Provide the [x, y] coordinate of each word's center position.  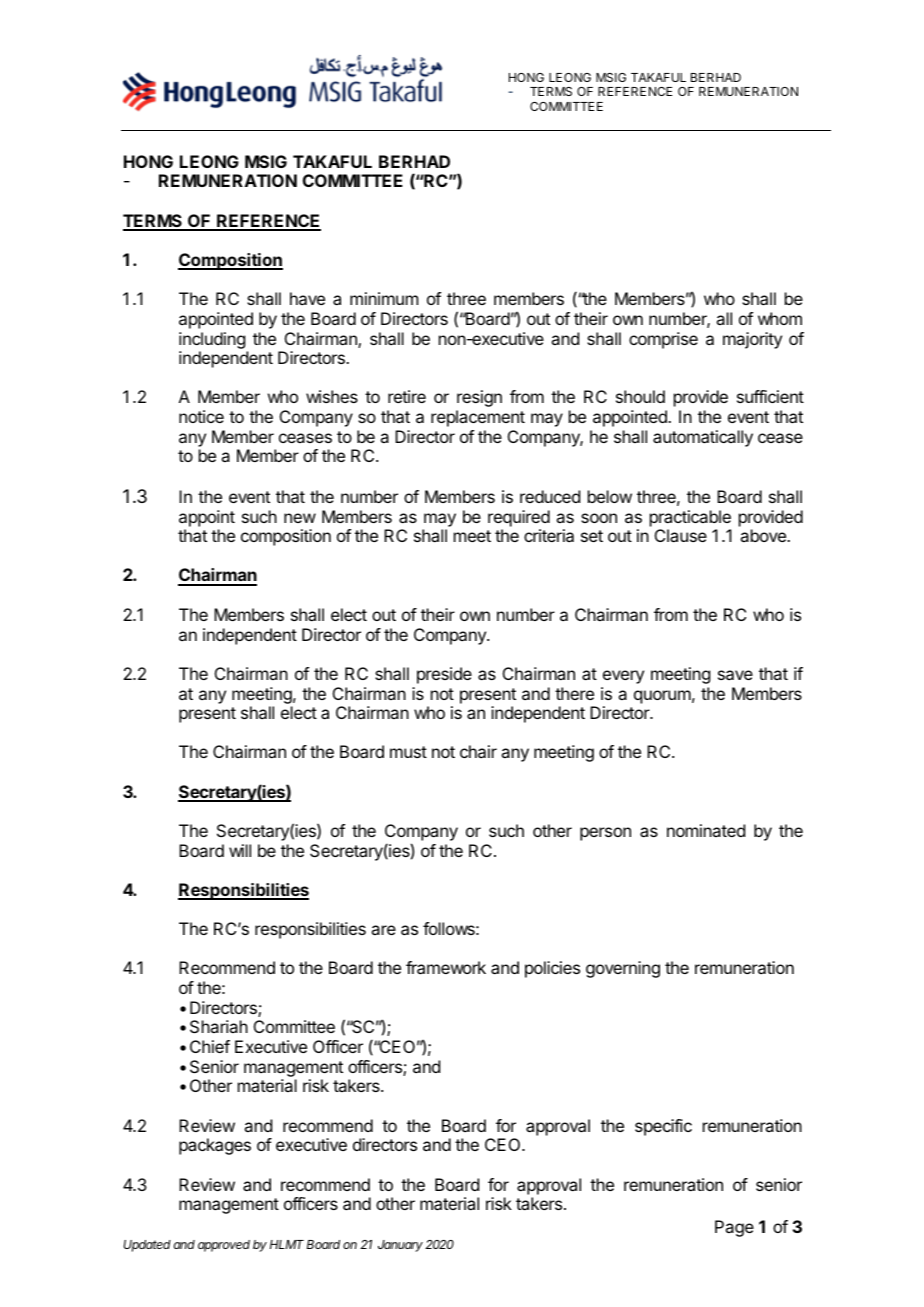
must [408, 752]
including [212, 340]
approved [224, 1246]
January [400, 1246]
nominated [706, 830]
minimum [384, 298]
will [240, 850]
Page [734, 1228]
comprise [663, 340]
